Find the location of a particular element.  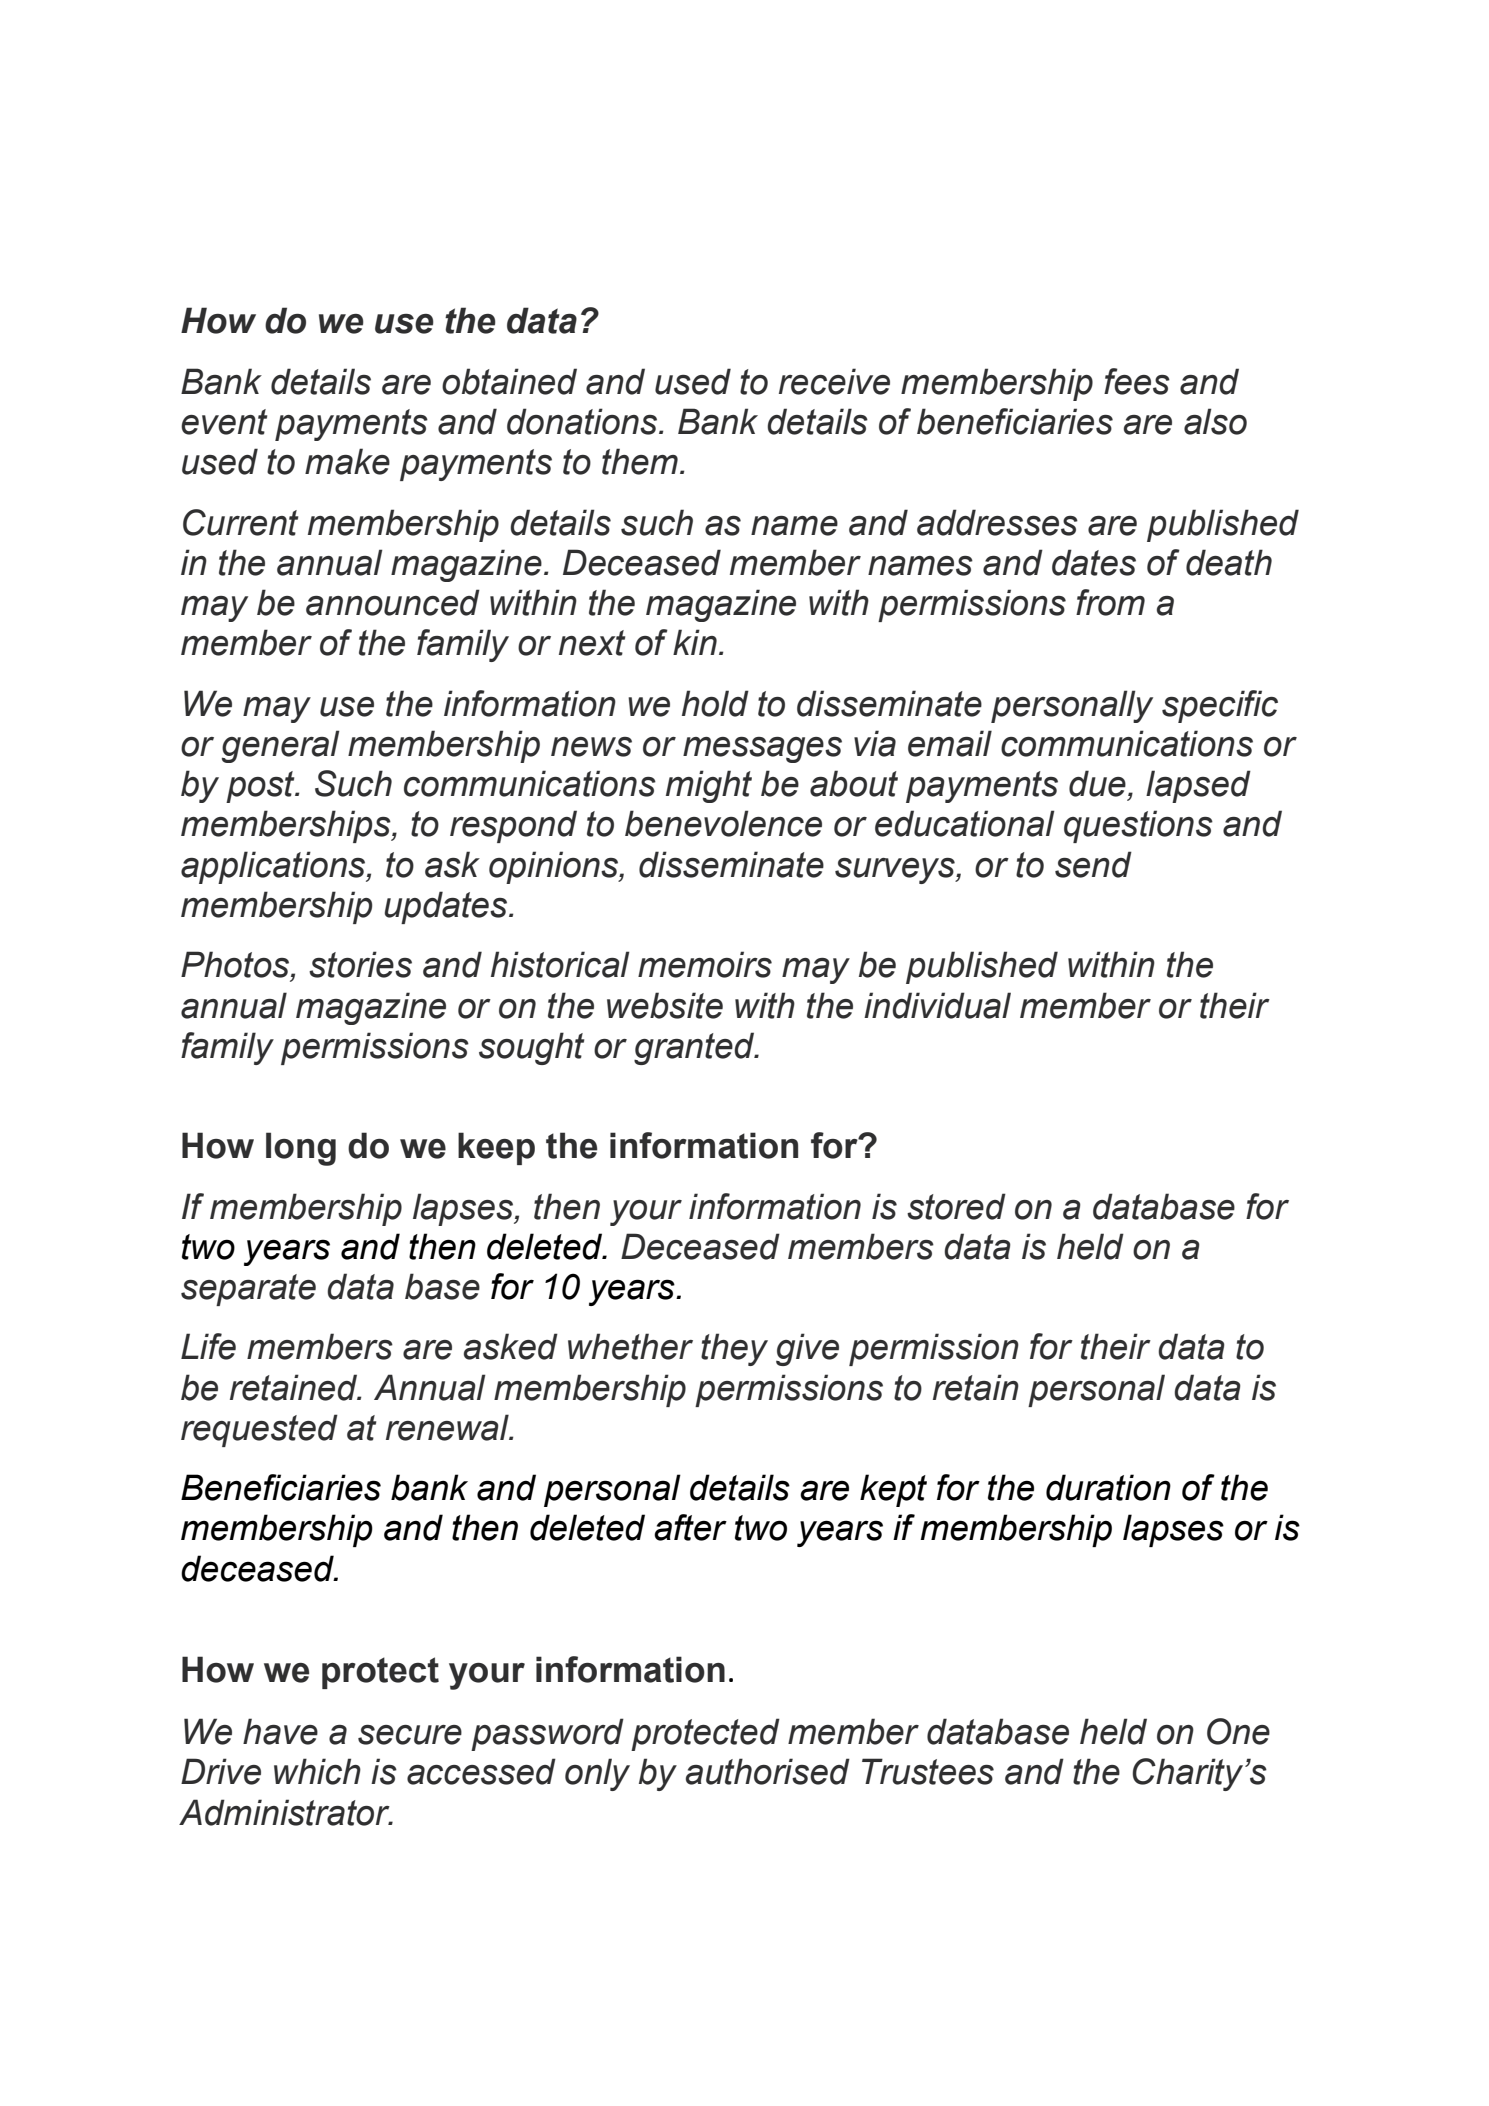

granted is located at coordinates (695, 1048).
